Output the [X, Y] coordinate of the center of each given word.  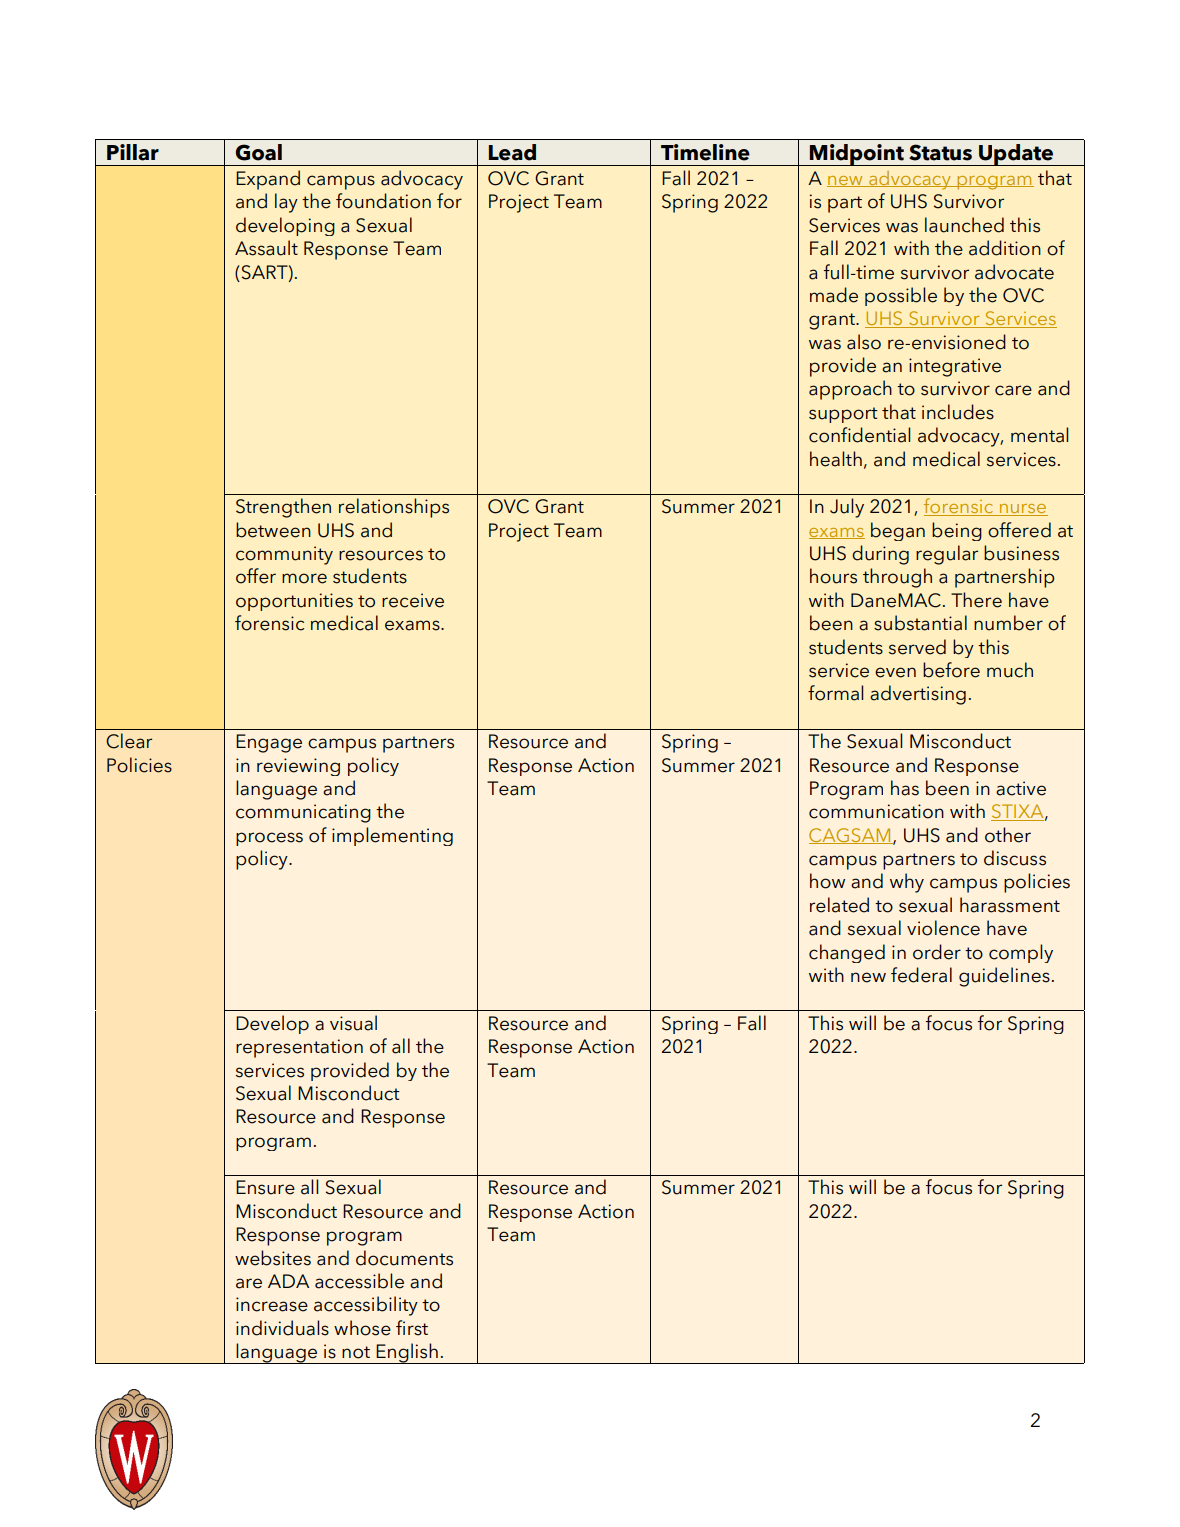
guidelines [1004, 977]
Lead [512, 152]
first [412, 1328]
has [905, 788]
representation [299, 1048]
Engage [269, 743]
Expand [268, 180]
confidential [860, 435]
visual [353, 1023]
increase [272, 1304]
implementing [392, 836]
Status [940, 152]
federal [921, 975]
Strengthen [283, 508]
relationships [394, 508]
